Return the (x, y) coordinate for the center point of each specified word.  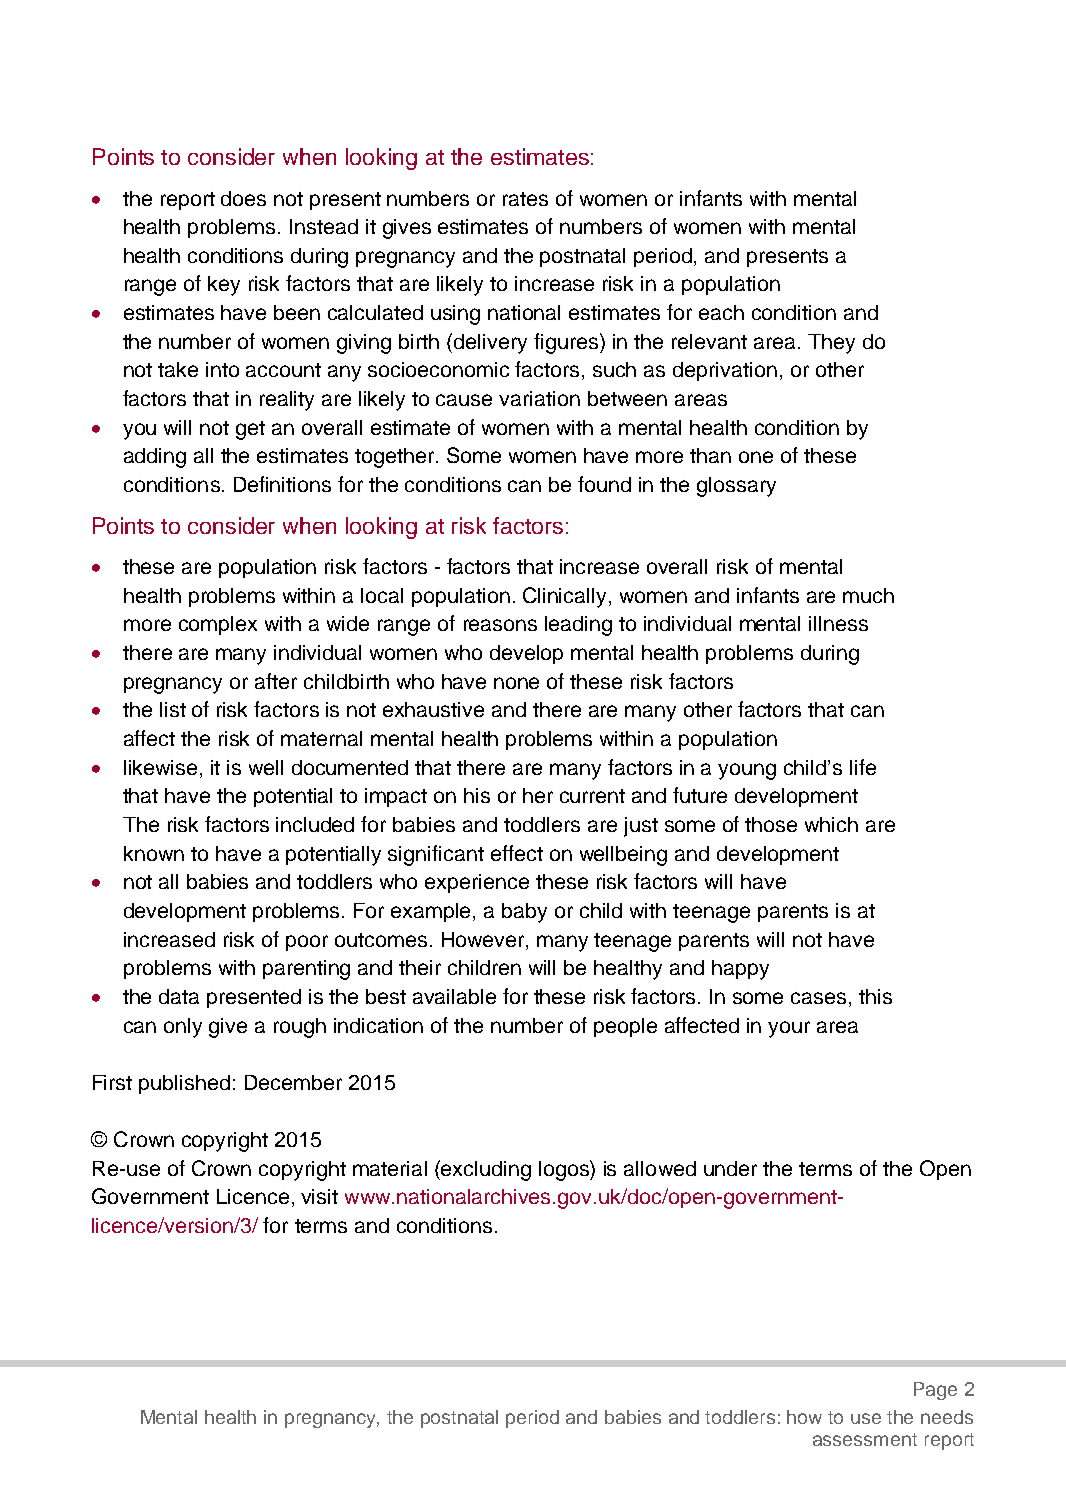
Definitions (282, 484)
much (868, 595)
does (243, 198)
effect (517, 853)
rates (525, 199)
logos (565, 1170)
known (154, 853)
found (604, 484)
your (789, 1029)
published (184, 1084)
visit (319, 1196)
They (831, 344)
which (831, 824)
